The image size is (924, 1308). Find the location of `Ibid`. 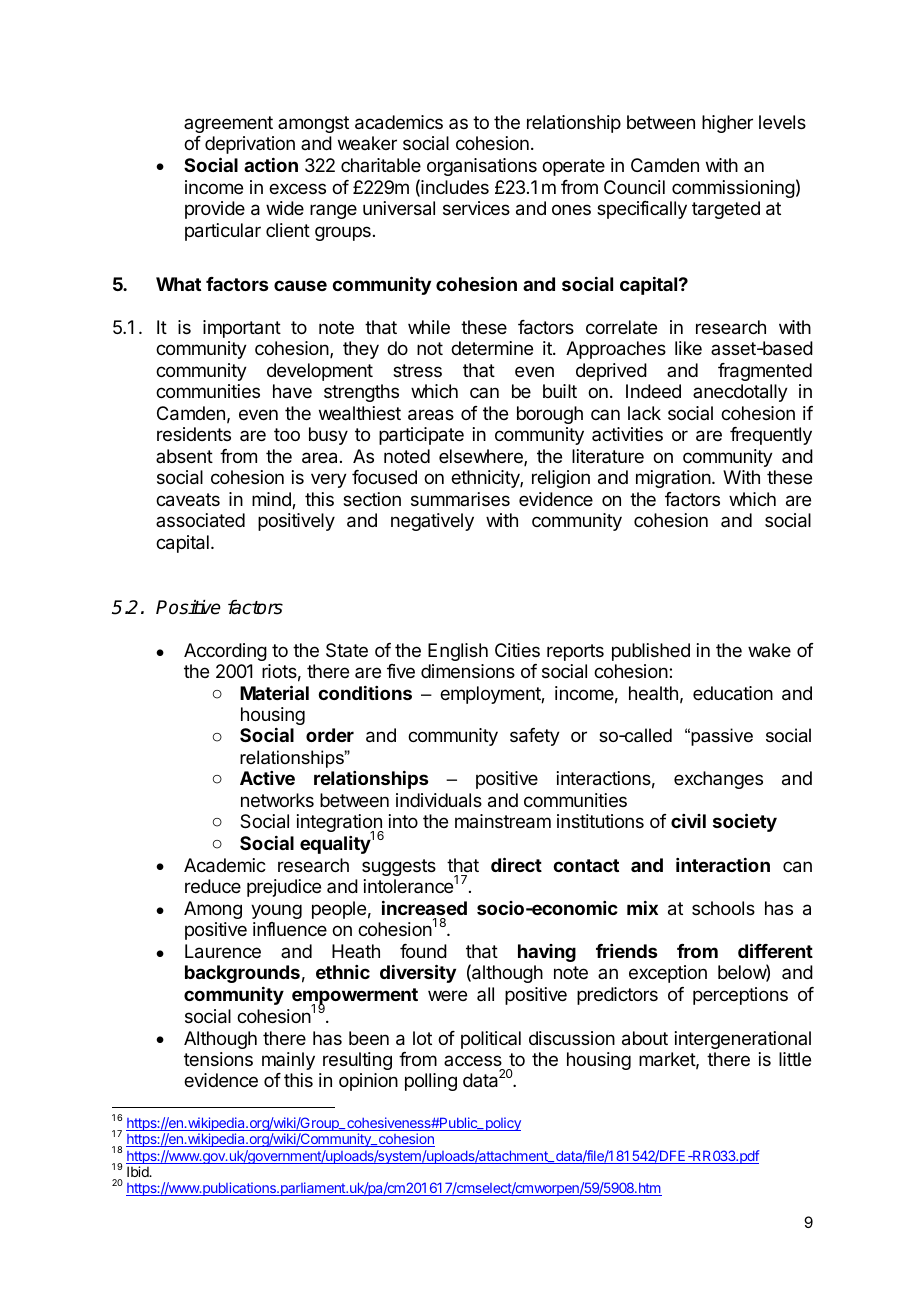

Ibid is located at coordinates (139, 1171).
